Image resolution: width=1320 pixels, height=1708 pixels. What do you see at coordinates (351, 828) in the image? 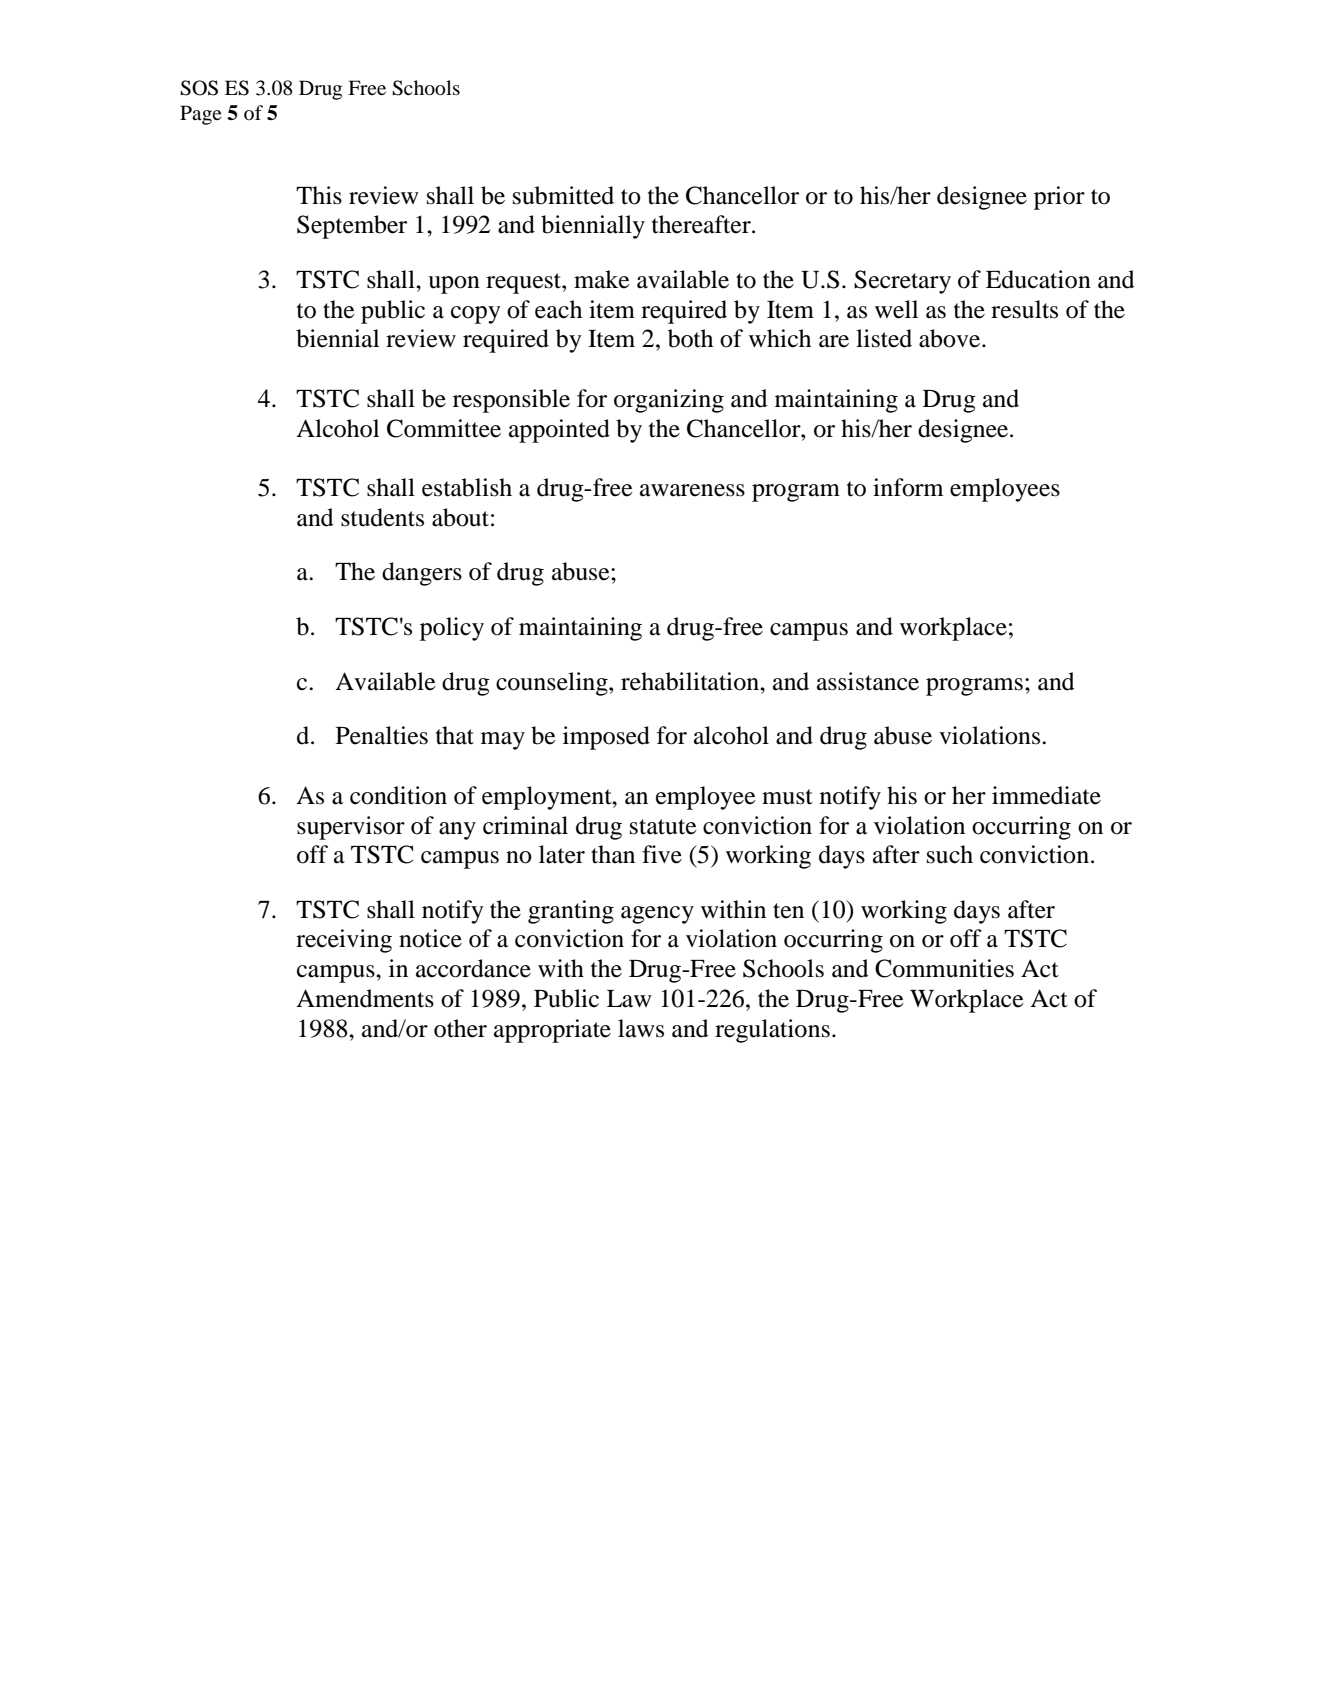
I see `supervisor` at bounding box center [351, 828].
